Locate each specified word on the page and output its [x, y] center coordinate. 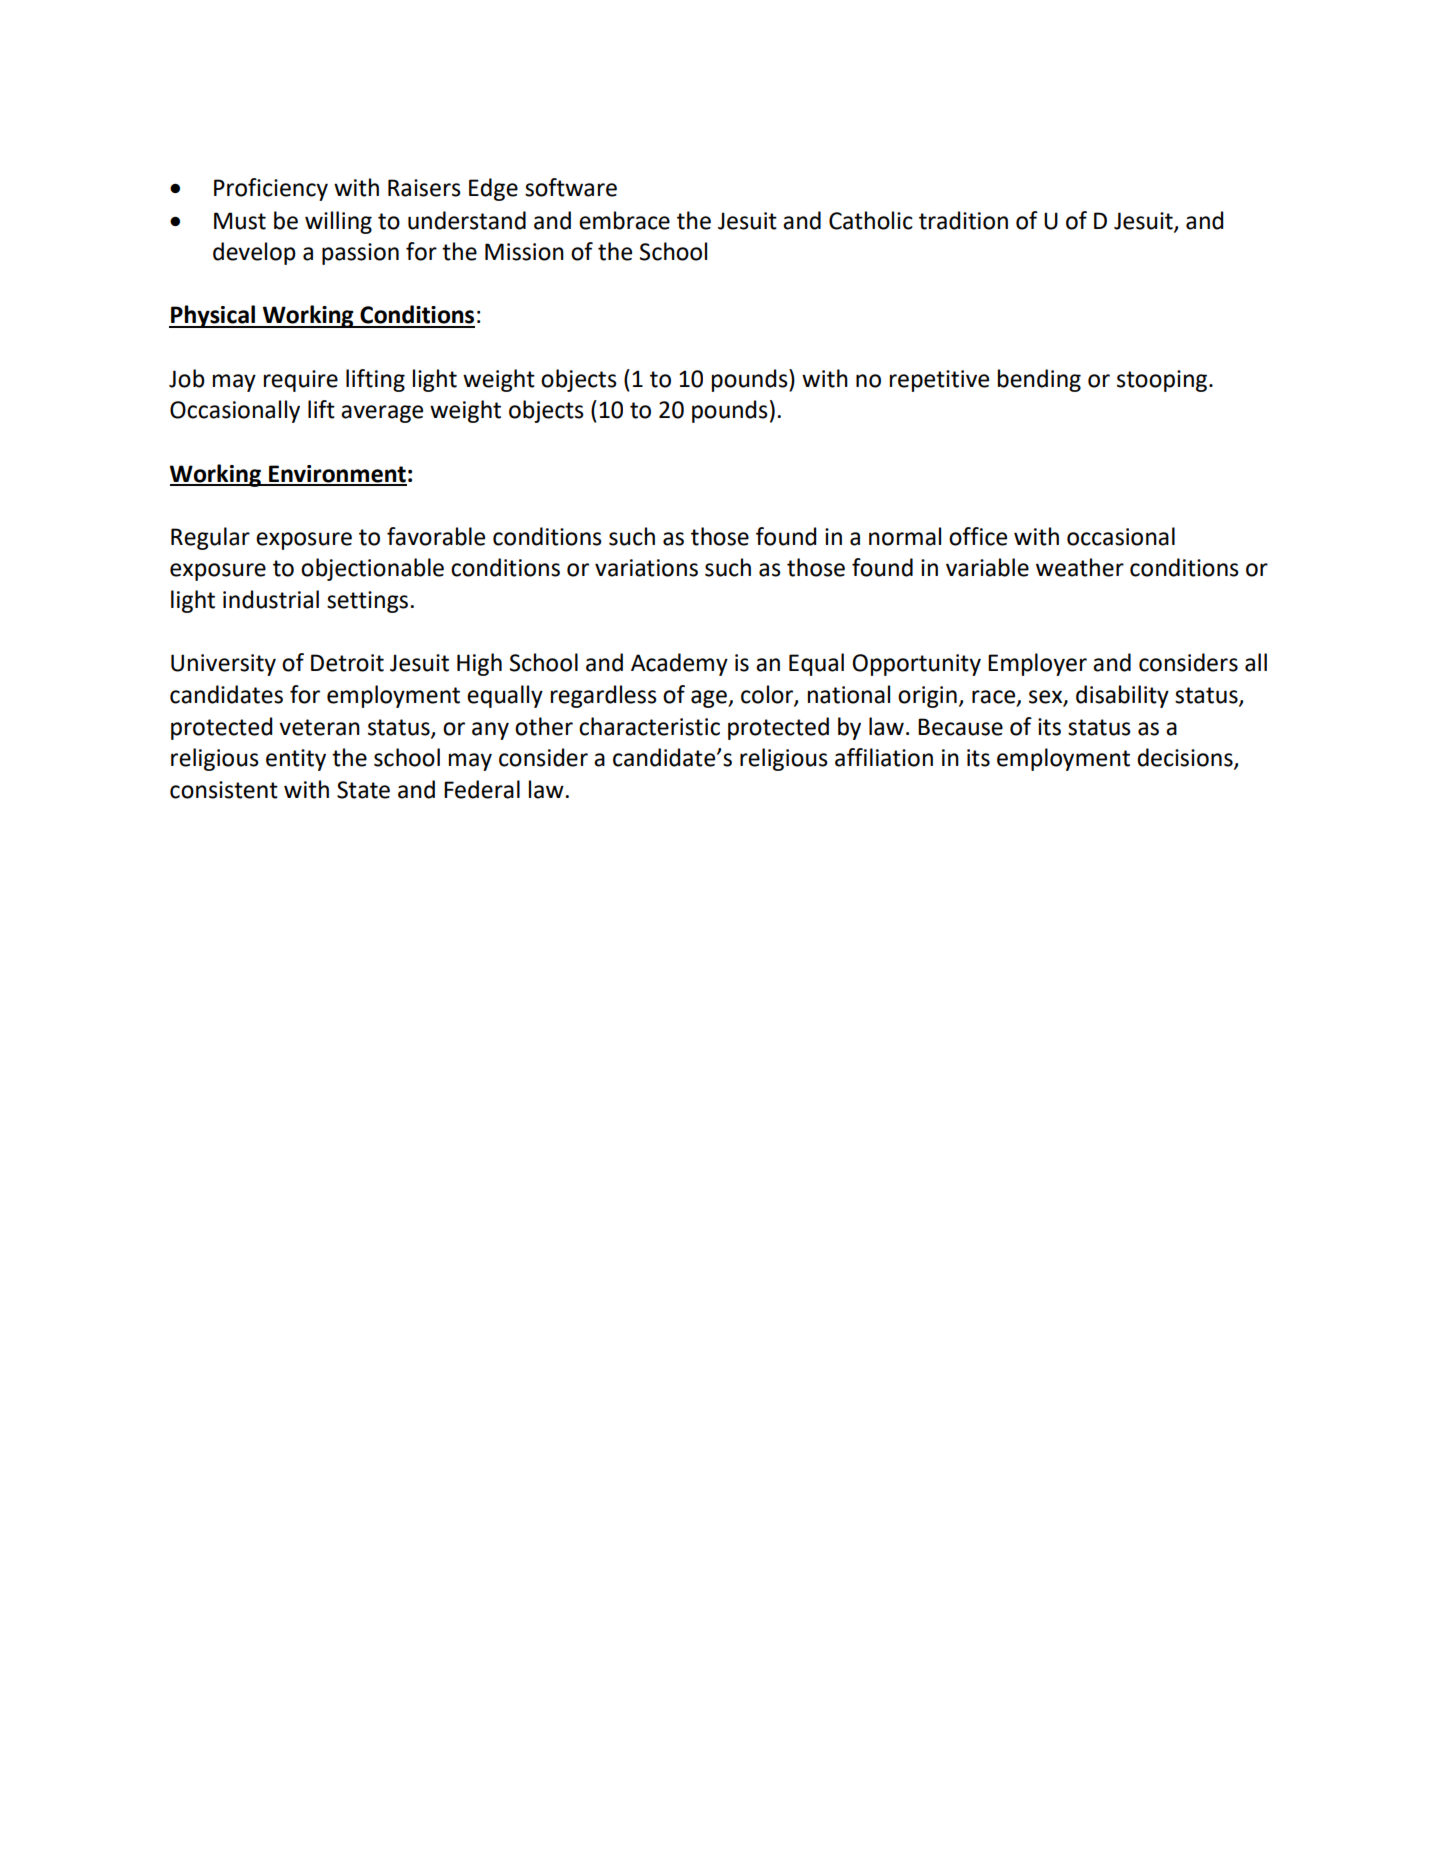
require [301, 381]
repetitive [939, 381]
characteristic [649, 726]
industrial [271, 599]
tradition [963, 220]
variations [646, 568]
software [571, 187]
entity [296, 760]
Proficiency [271, 189]
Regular [210, 538]
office [978, 536]
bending [1039, 380]
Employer [1037, 664]
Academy [679, 664]
